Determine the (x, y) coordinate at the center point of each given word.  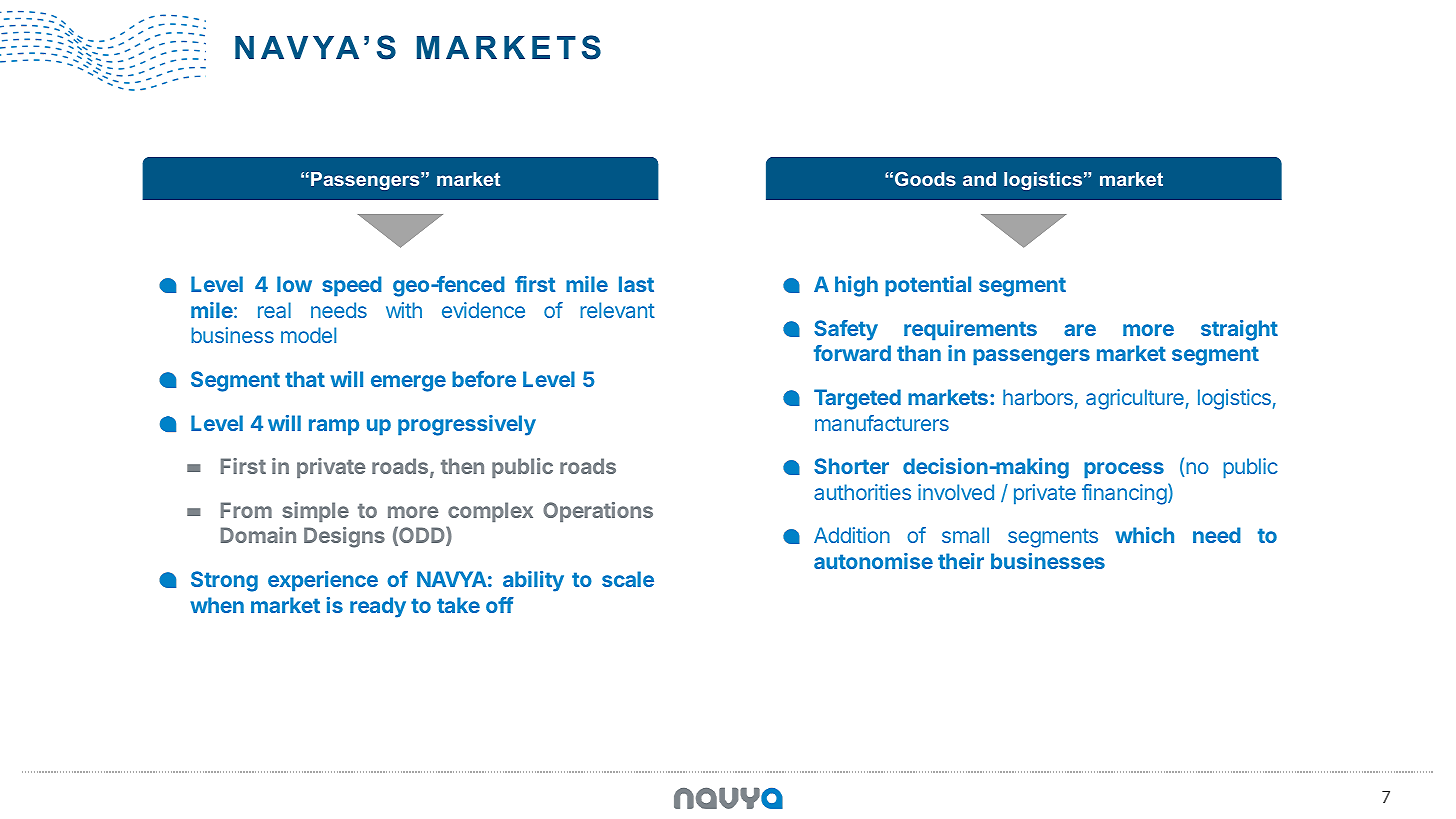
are (1080, 330)
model (308, 335)
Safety (846, 330)
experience (323, 581)
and (979, 179)
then (462, 466)
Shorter (851, 466)
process (1124, 470)
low (294, 284)
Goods (925, 178)
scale (628, 579)
